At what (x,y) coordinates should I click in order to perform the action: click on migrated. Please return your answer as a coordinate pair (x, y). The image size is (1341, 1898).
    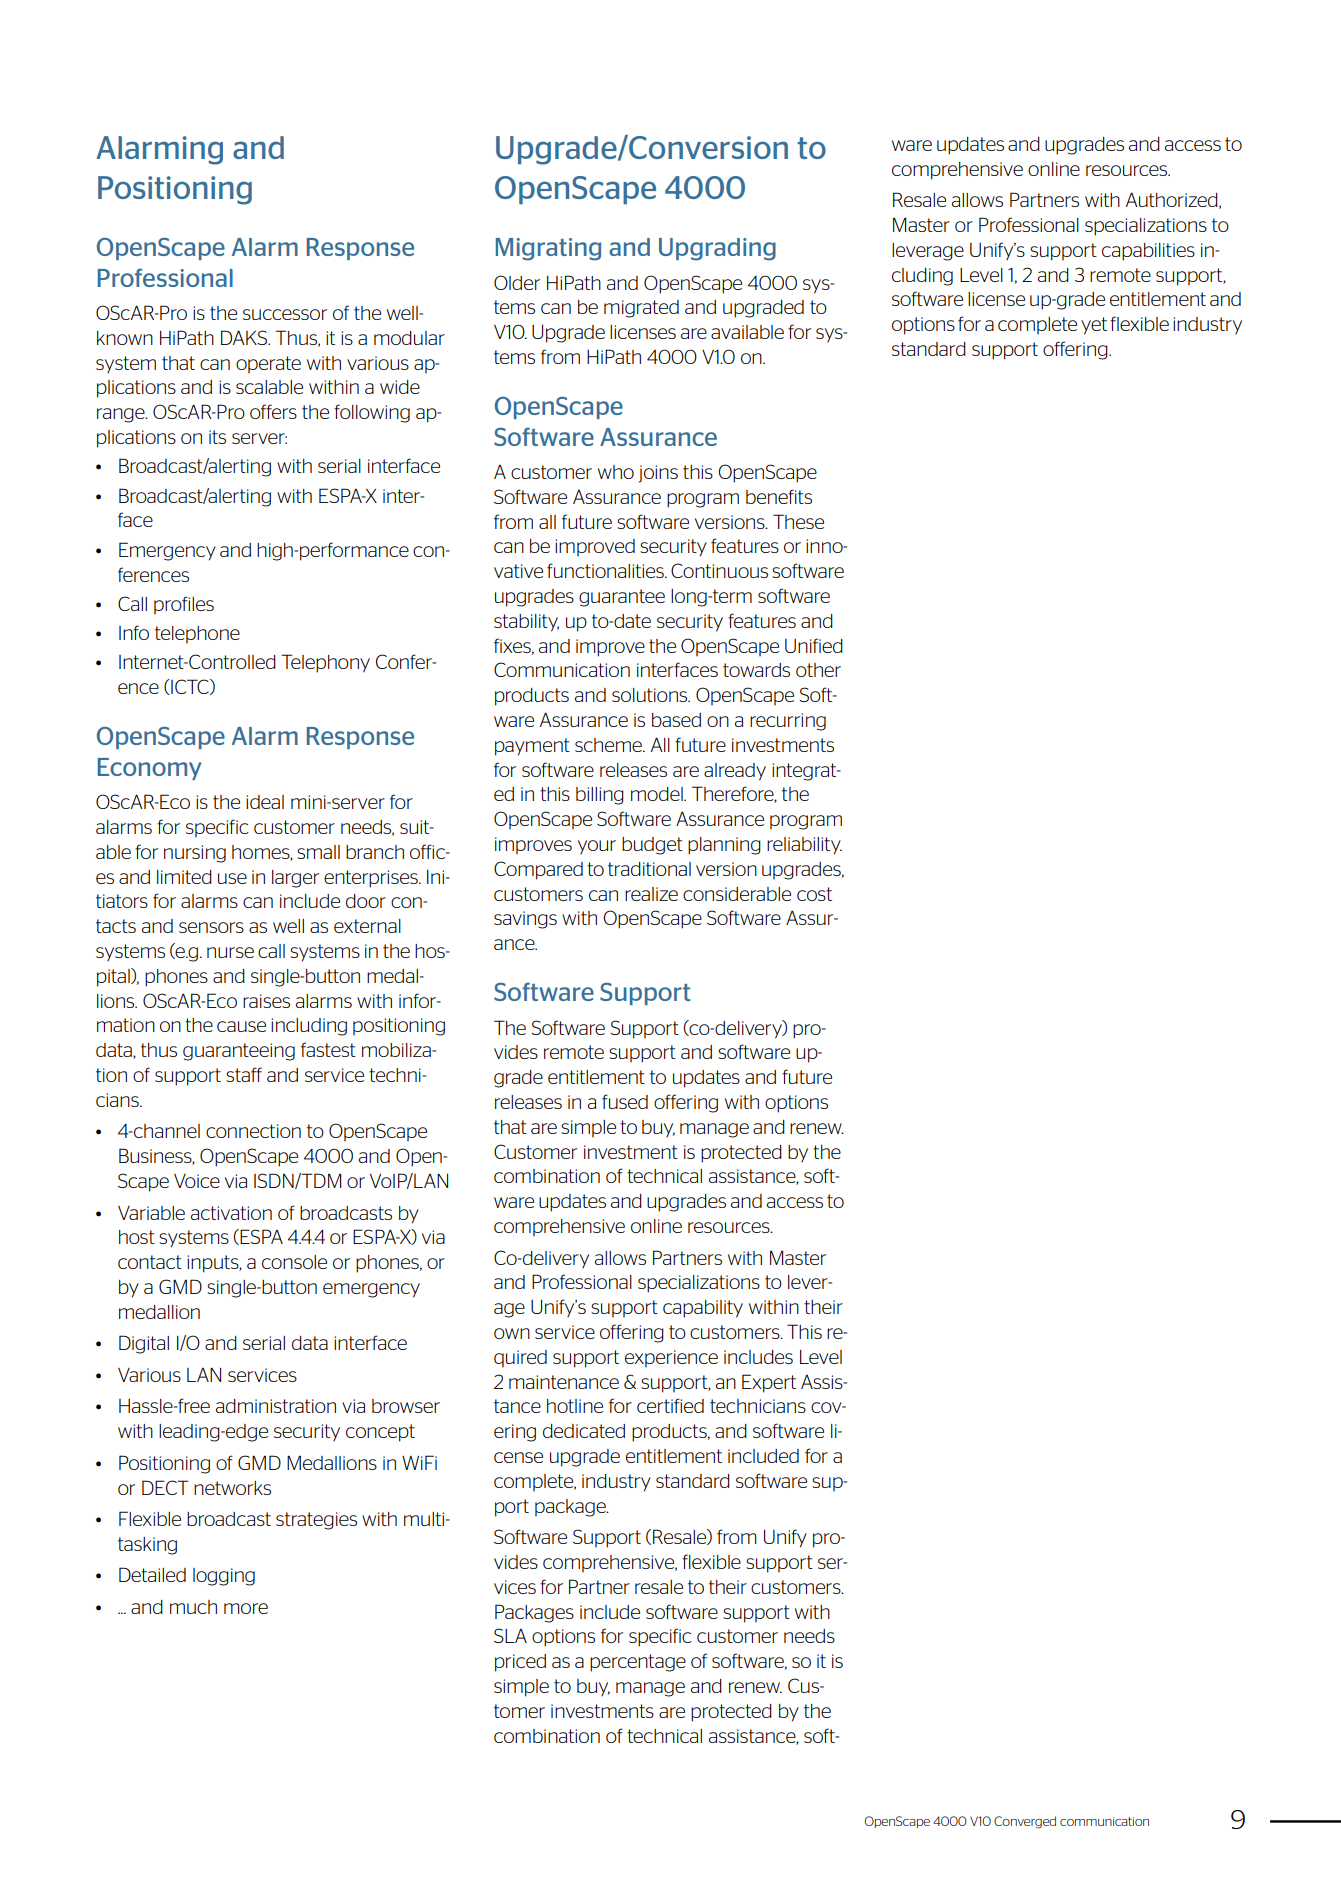
    Looking at the image, I should click on (641, 309).
